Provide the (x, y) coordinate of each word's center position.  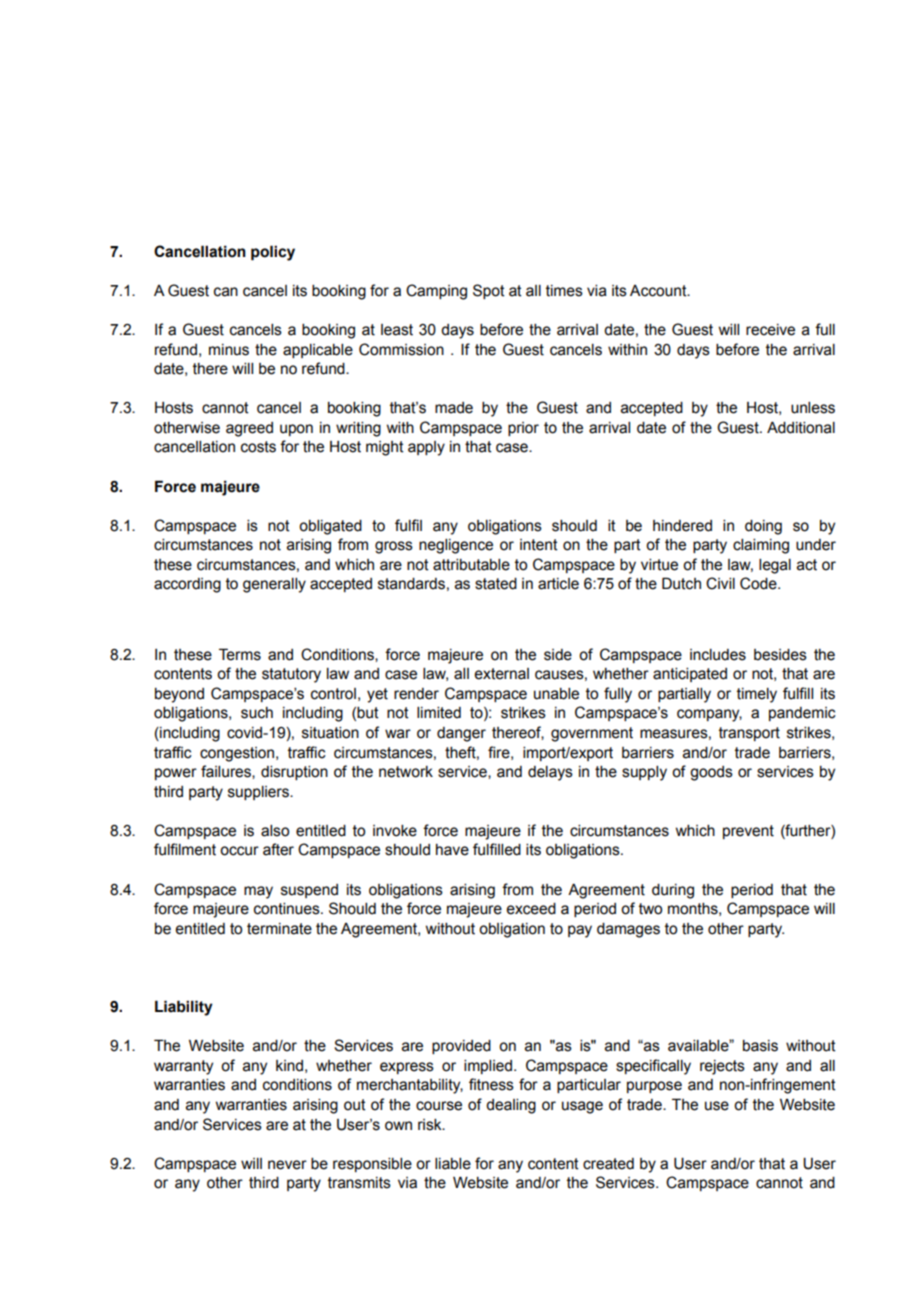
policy (273, 253)
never (287, 1165)
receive (770, 330)
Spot (489, 291)
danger (461, 734)
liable (453, 1164)
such (257, 713)
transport (749, 734)
